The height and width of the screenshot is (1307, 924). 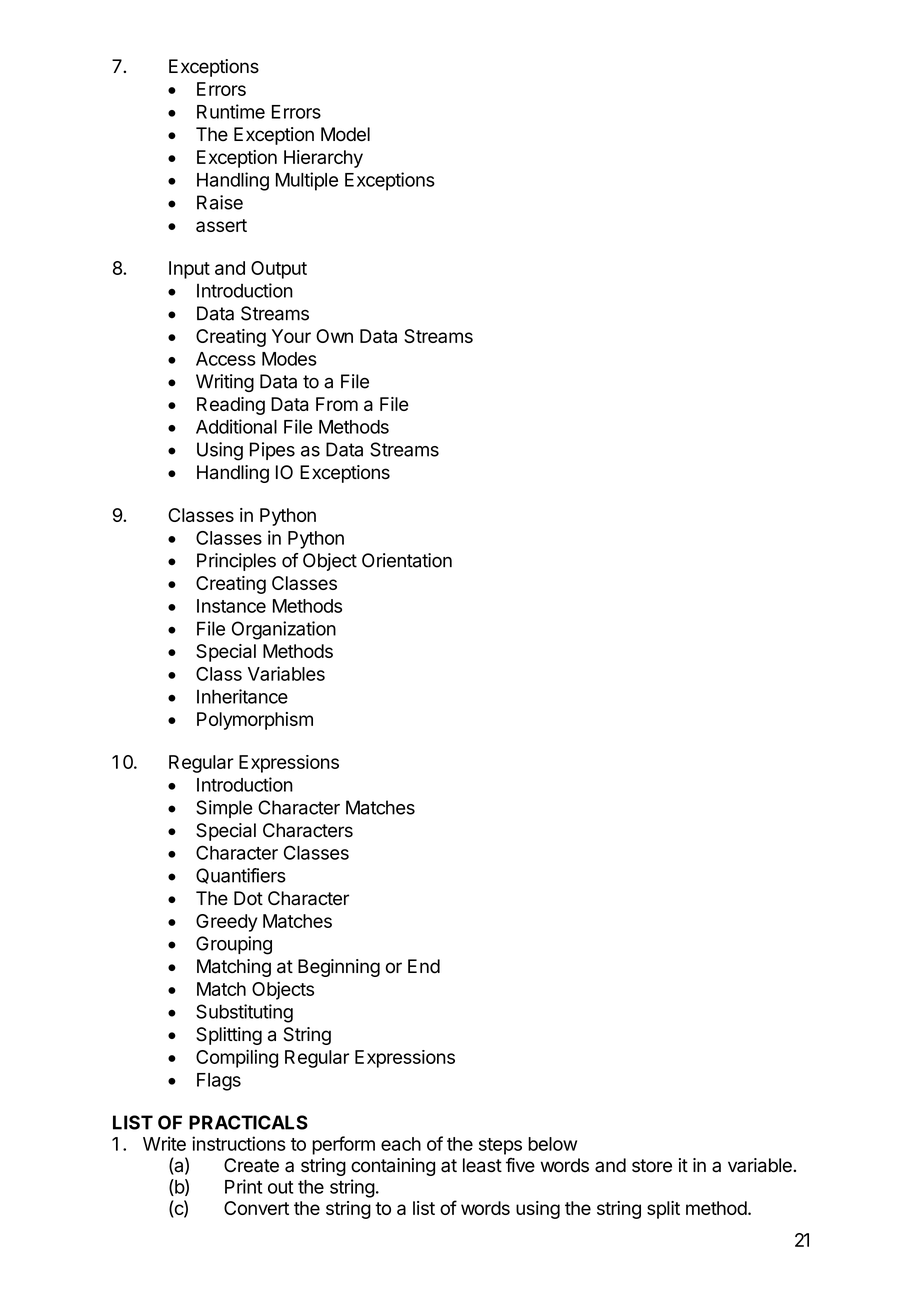 What do you see at coordinates (407, 560) in the screenshot?
I see `Orientation` at bounding box center [407, 560].
